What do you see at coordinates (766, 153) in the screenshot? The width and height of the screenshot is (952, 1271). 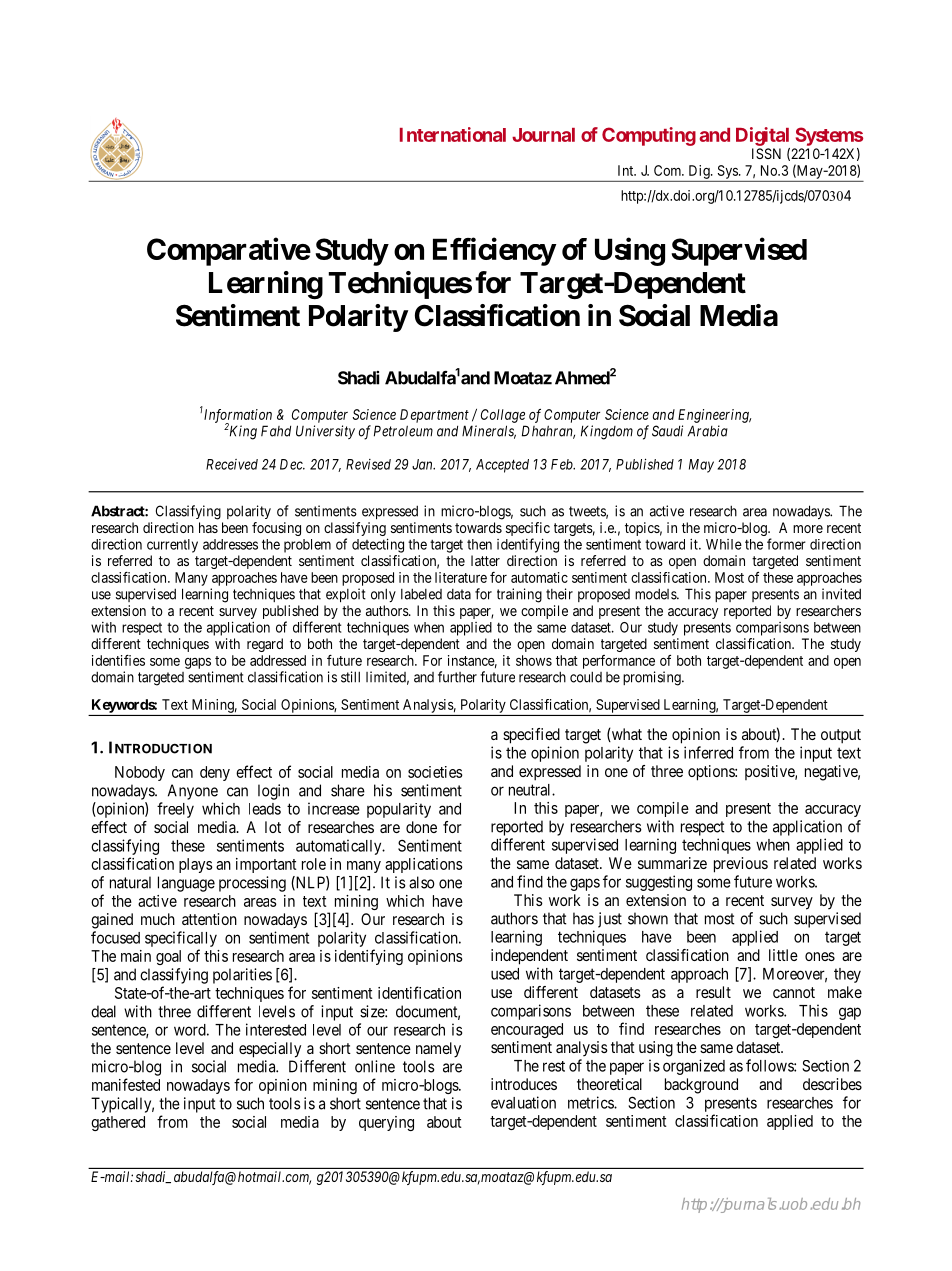 I see `ISSN` at bounding box center [766, 153].
